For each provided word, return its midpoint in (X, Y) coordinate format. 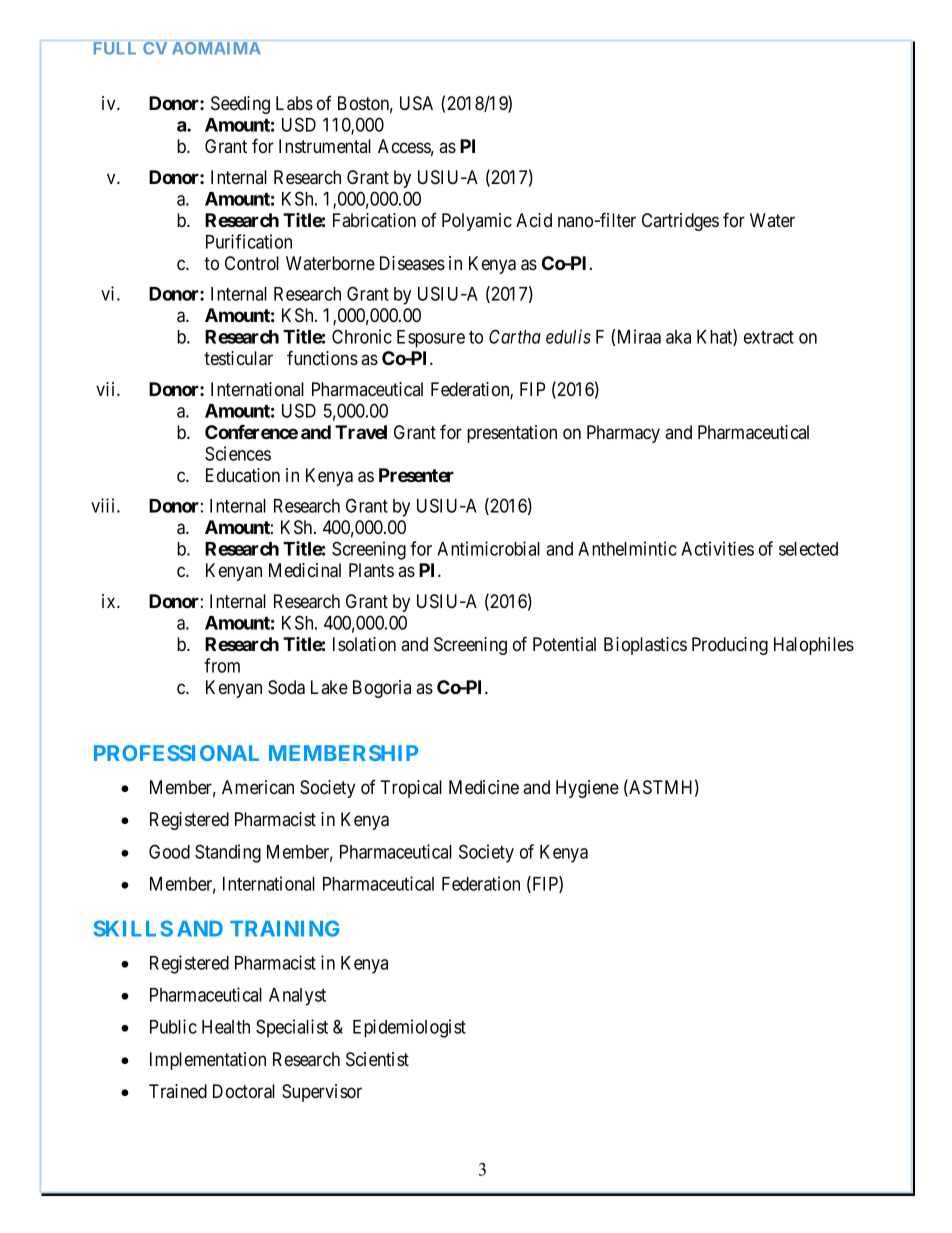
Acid (534, 220)
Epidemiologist (409, 1028)
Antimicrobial (488, 548)
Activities (717, 548)
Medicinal (305, 570)
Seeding (240, 105)
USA (416, 103)
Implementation (208, 1061)
